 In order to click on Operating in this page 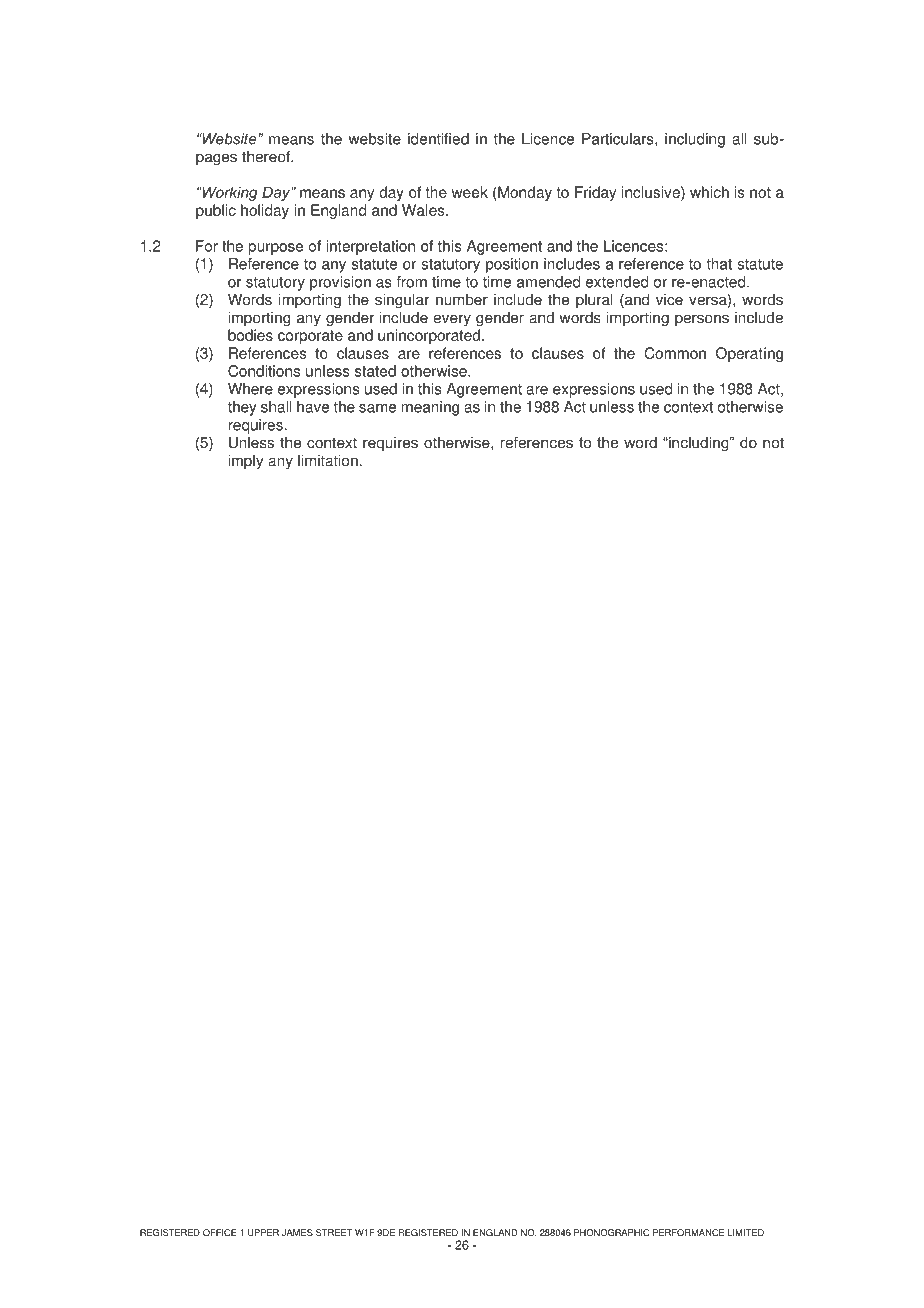, I will do `click(749, 354)`.
